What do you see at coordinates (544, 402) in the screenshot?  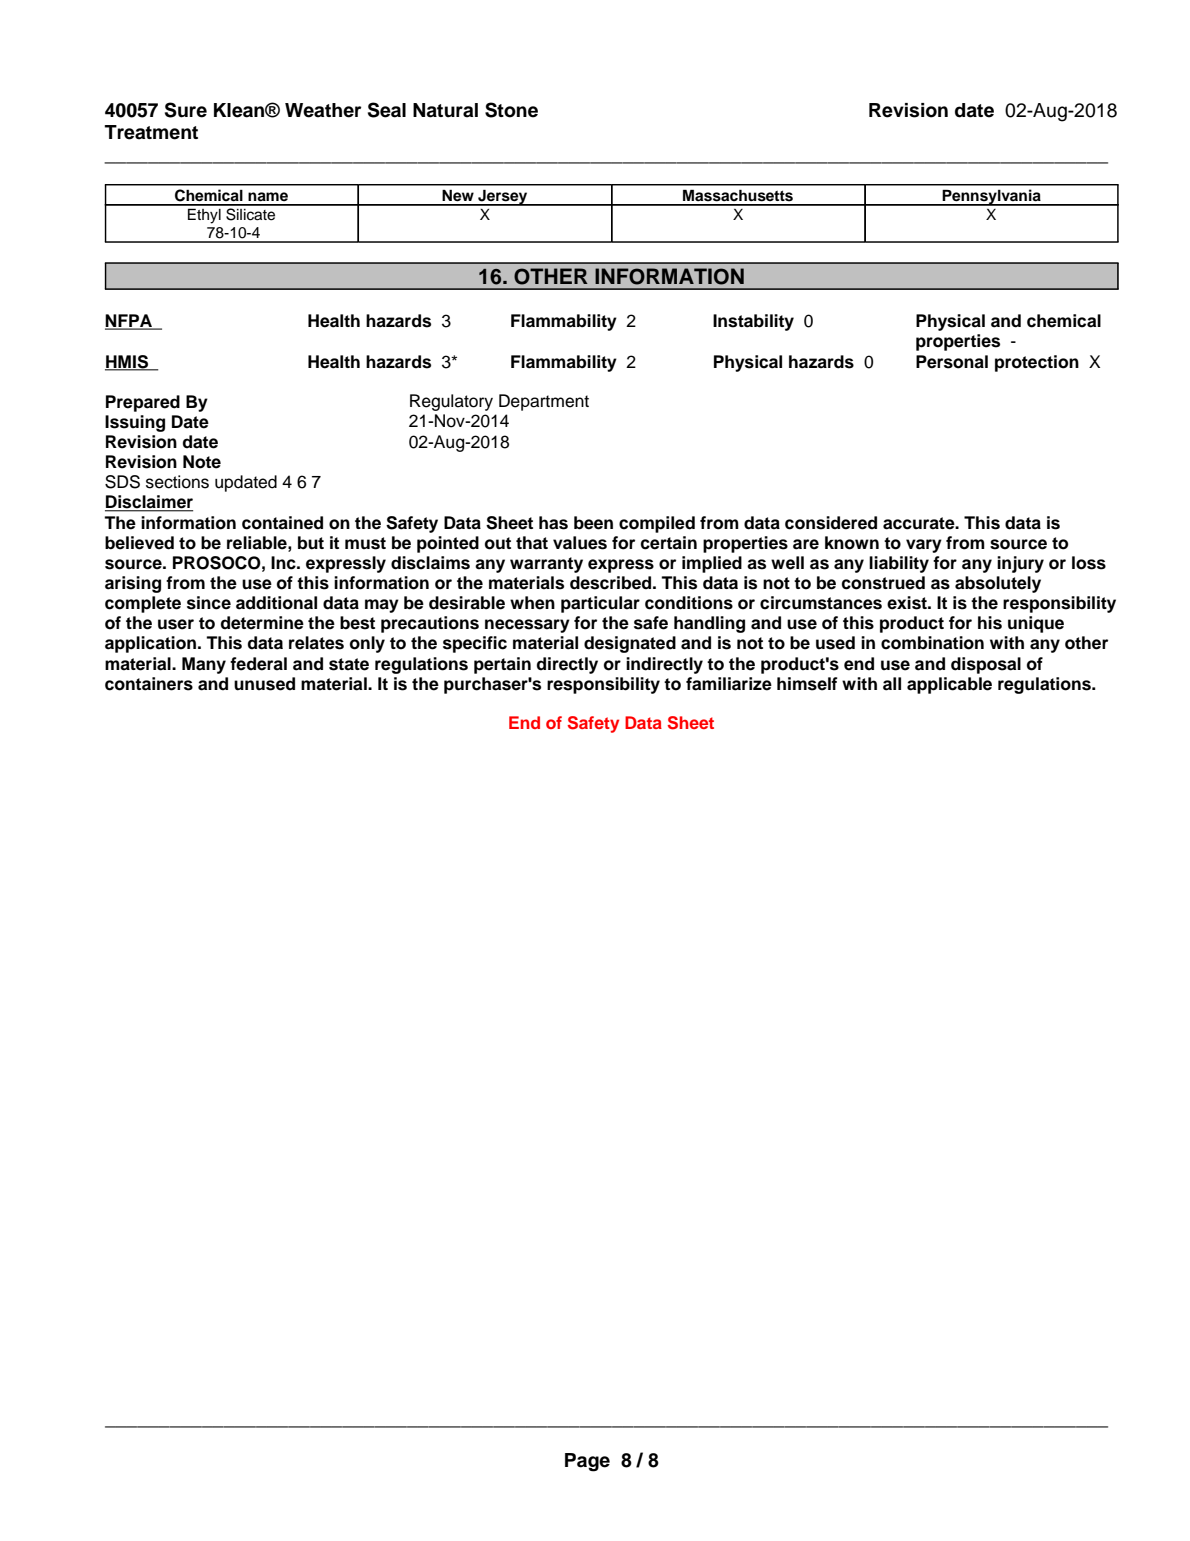 I see `Department` at bounding box center [544, 402].
